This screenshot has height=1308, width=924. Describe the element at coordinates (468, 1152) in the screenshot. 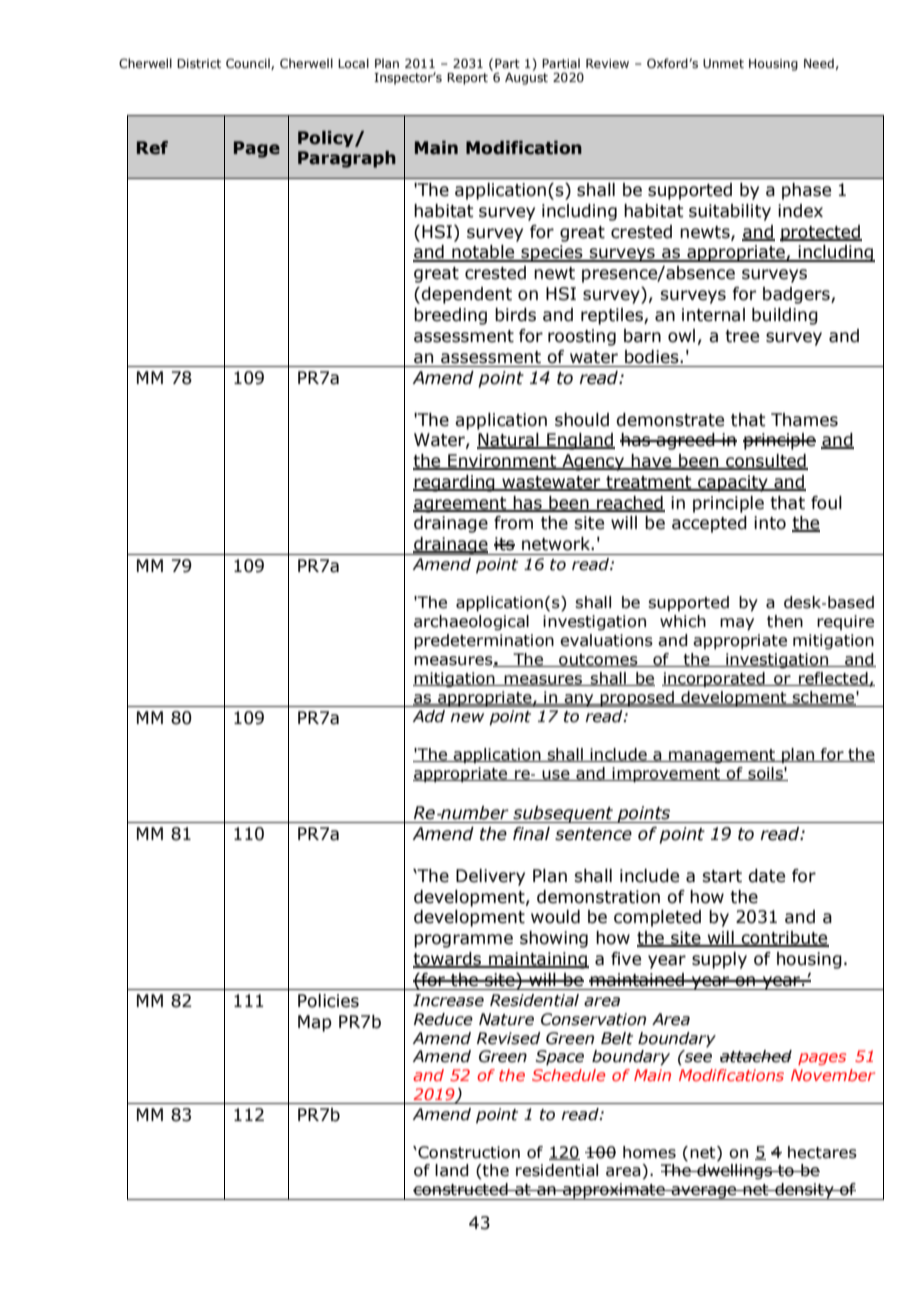

I see `Construction` at that location.
